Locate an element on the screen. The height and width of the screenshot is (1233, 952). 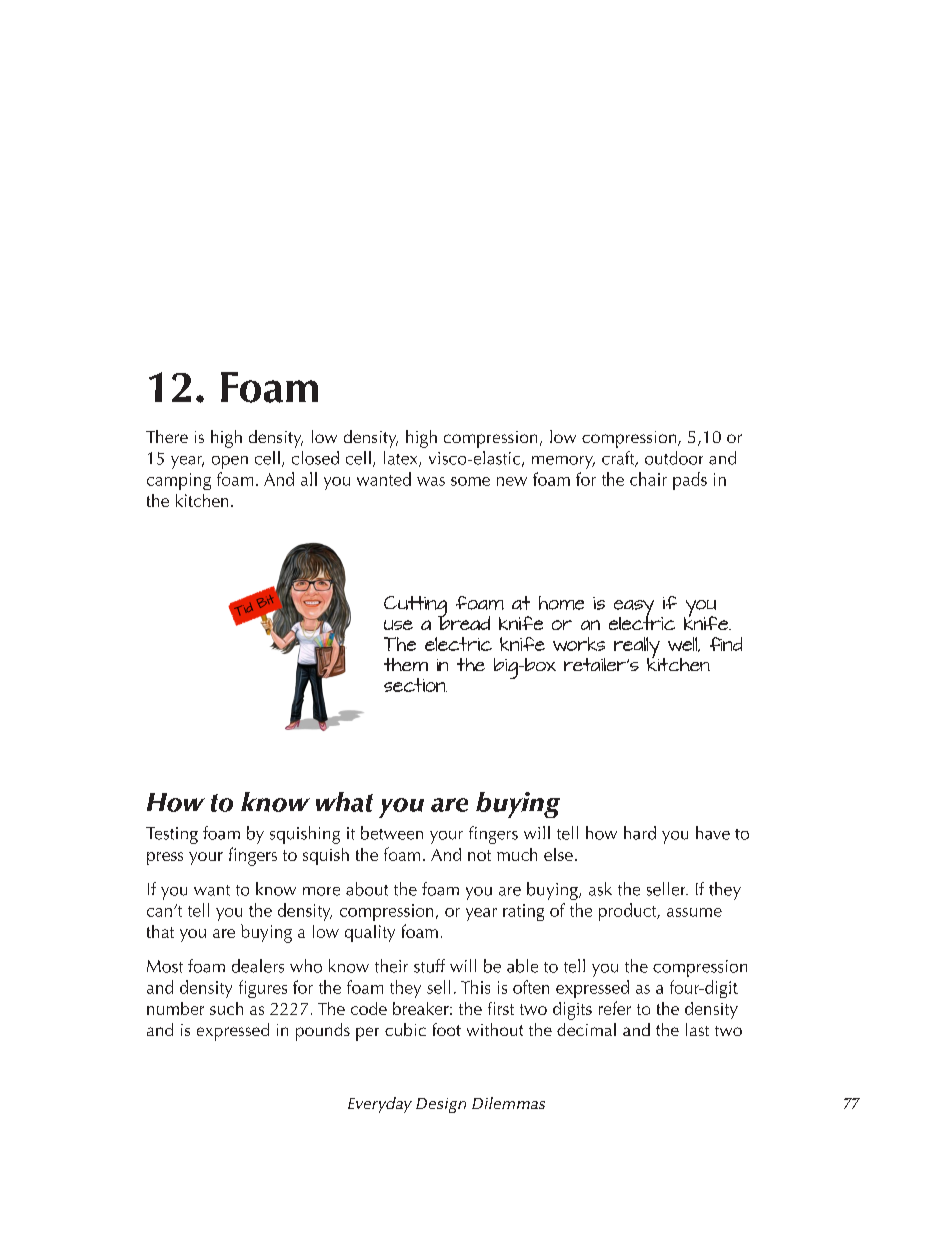
such is located at coordinates (226, 1008).
